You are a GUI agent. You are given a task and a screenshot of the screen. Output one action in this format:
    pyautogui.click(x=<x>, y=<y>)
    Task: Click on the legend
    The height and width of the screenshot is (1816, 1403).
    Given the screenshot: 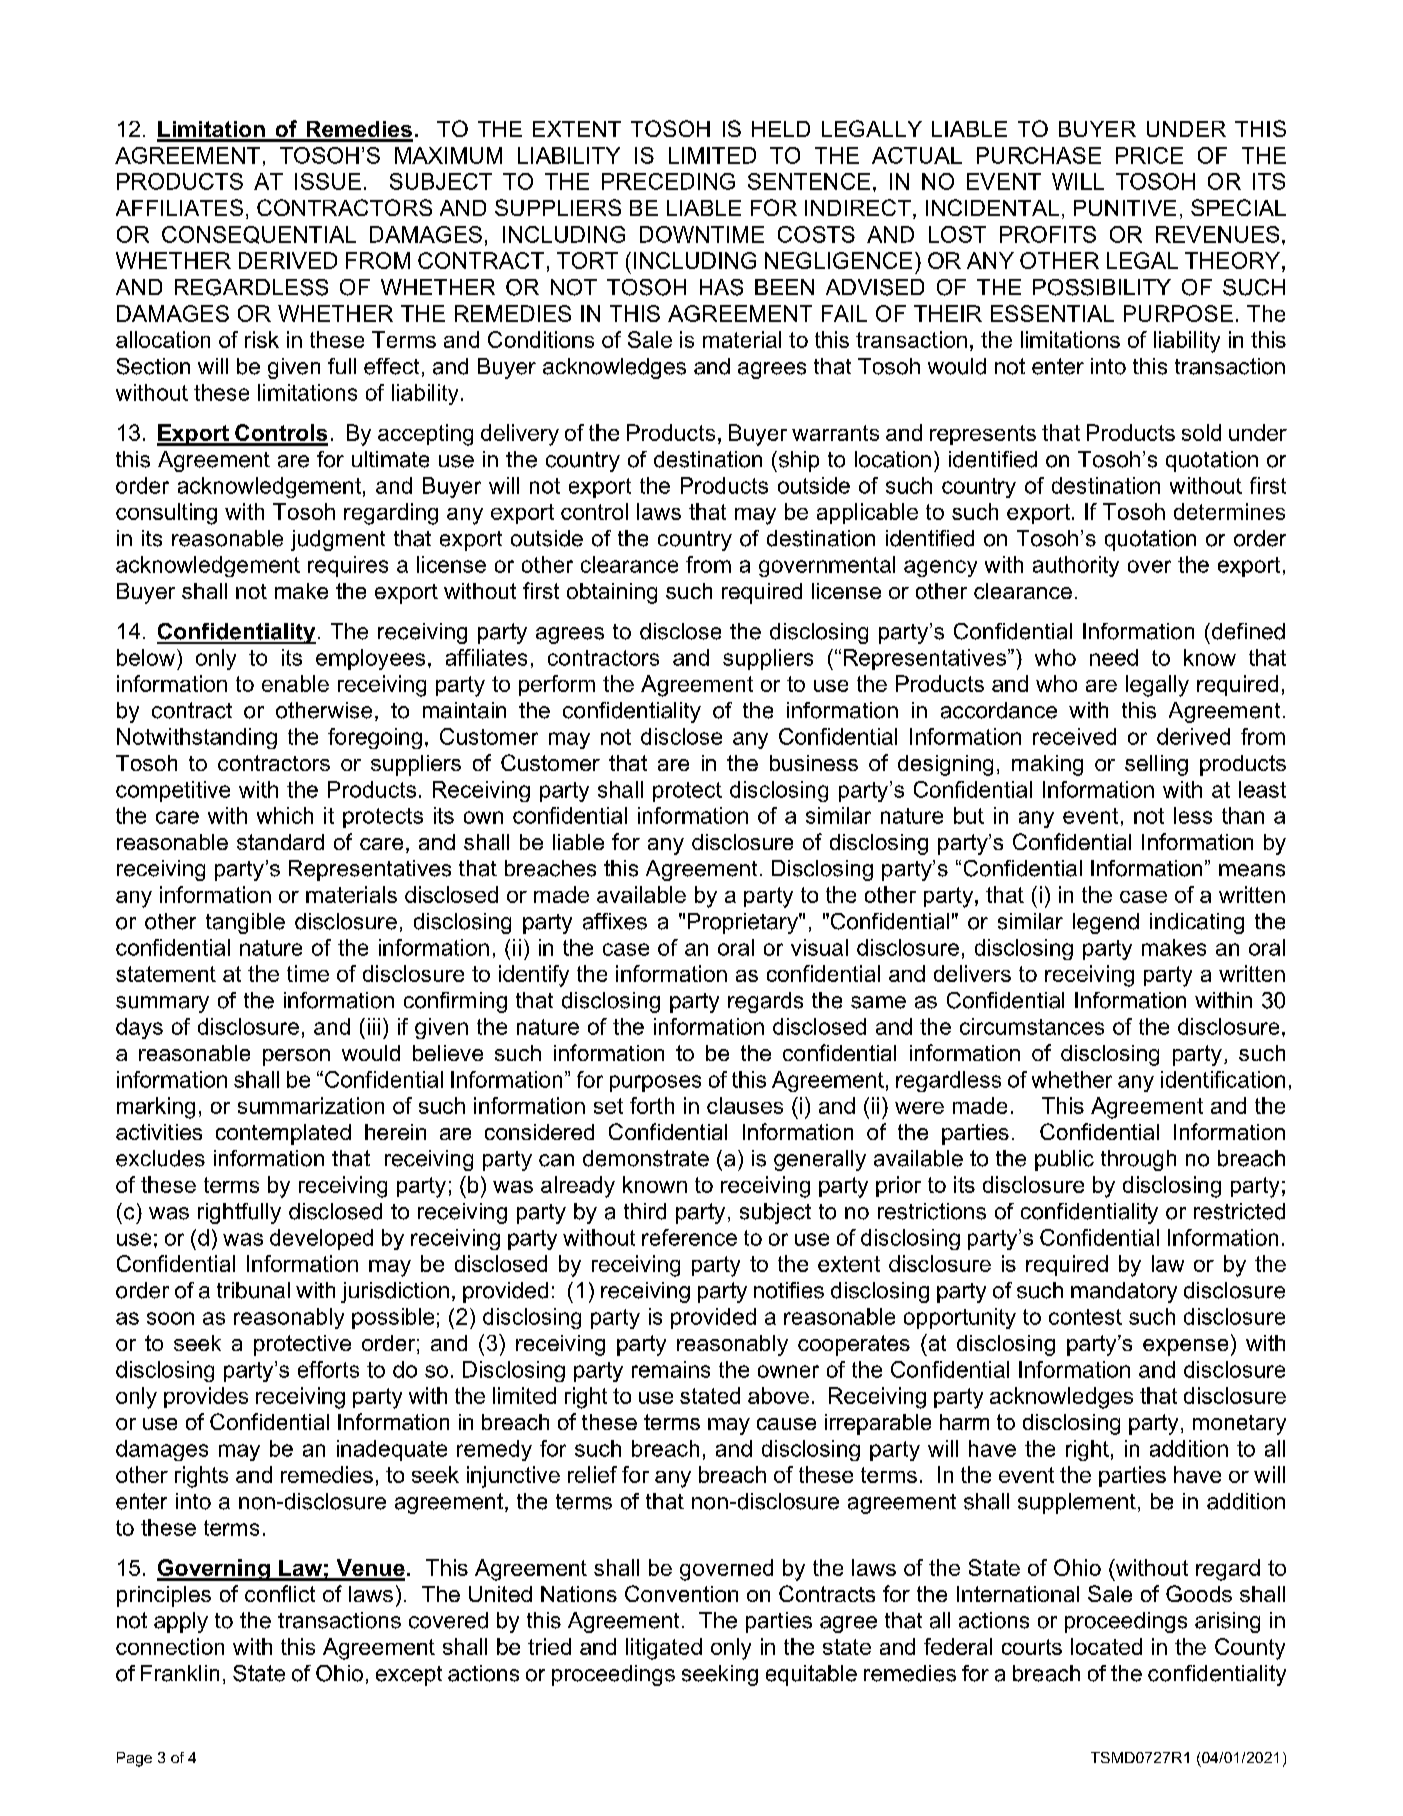 What is the action you would take?
    pyautogui.click(x=1106, y=923)
